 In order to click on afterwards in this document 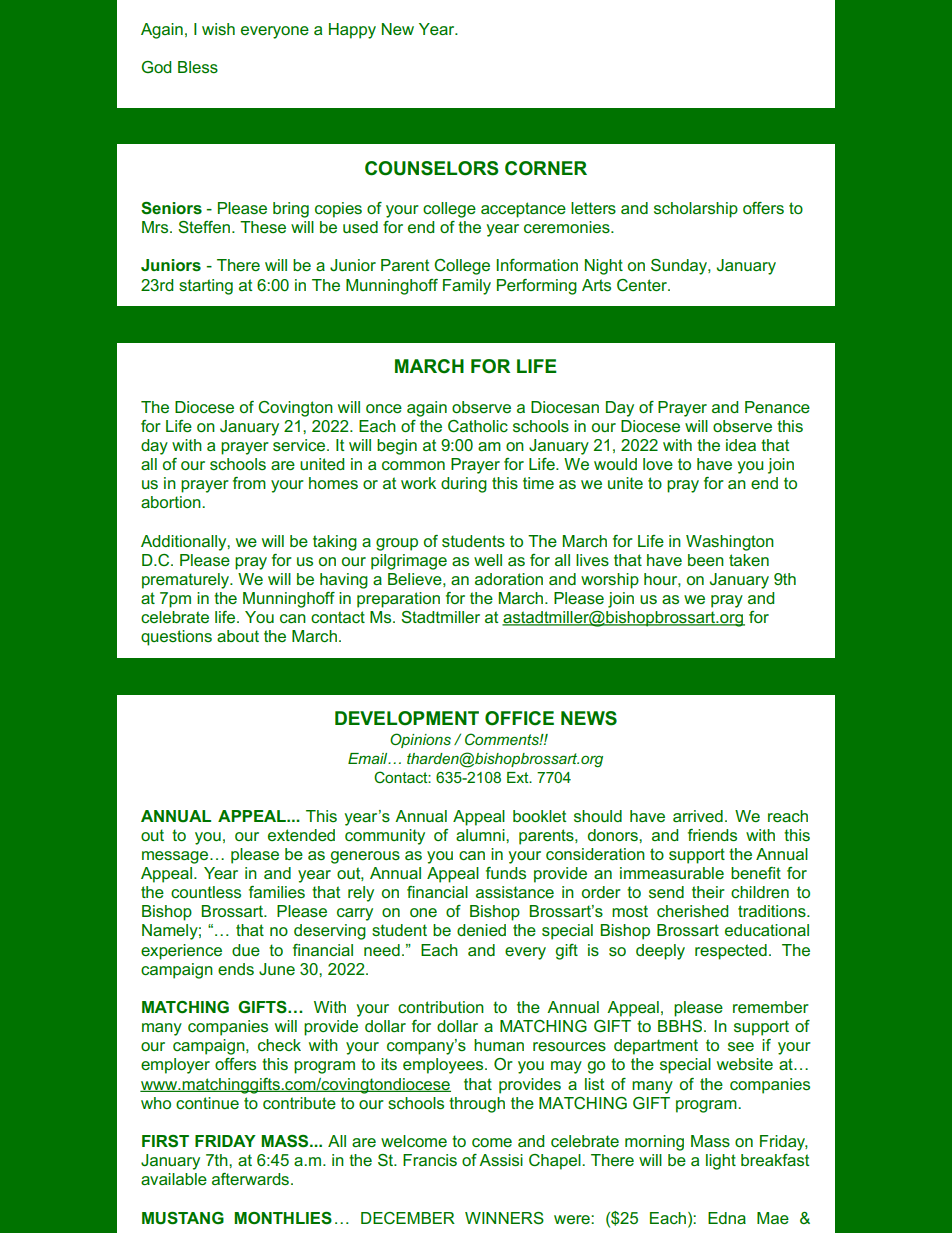, I will do `click(252, 1179)`.
